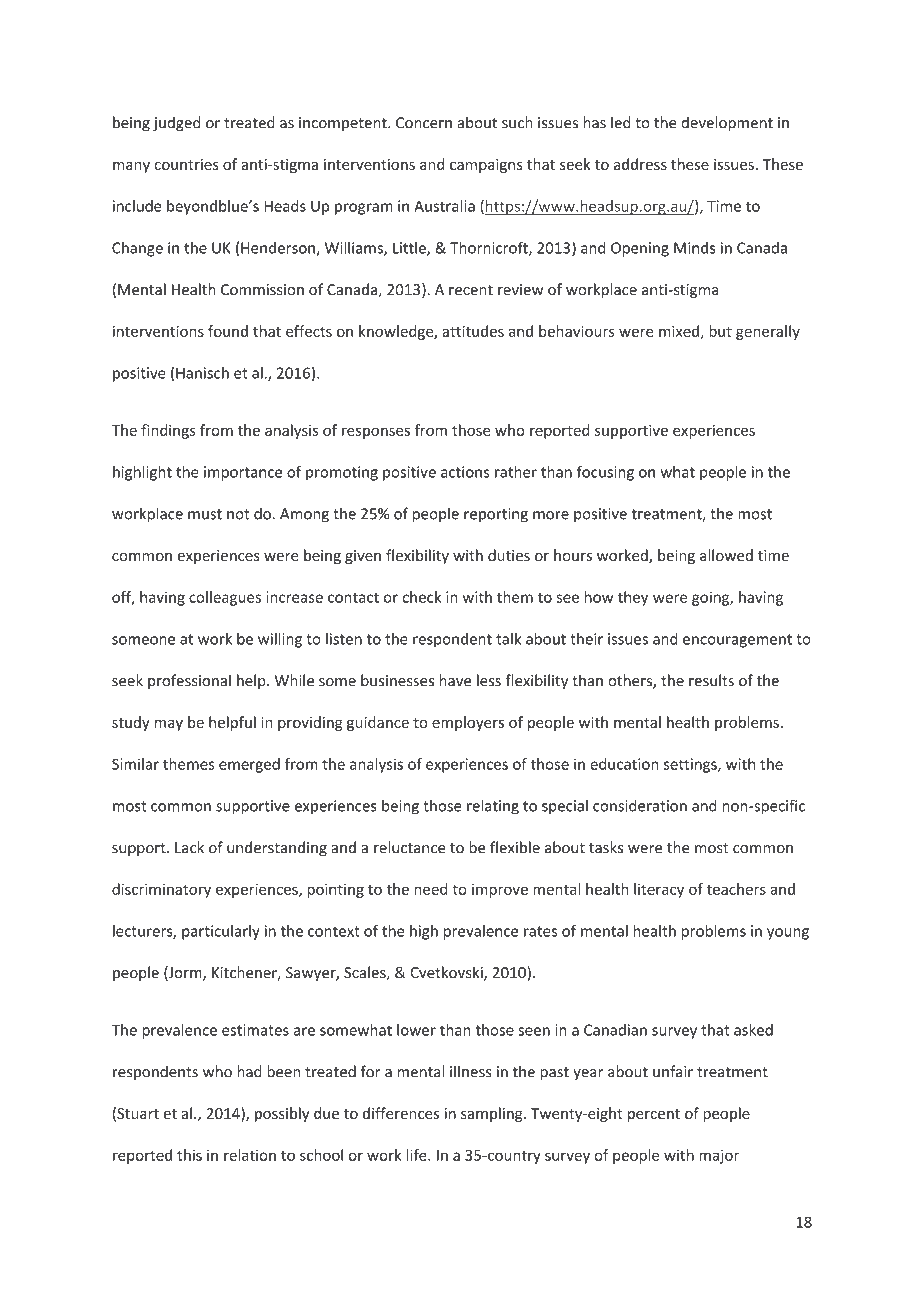  I want to click on major, so click(719, 1156).
